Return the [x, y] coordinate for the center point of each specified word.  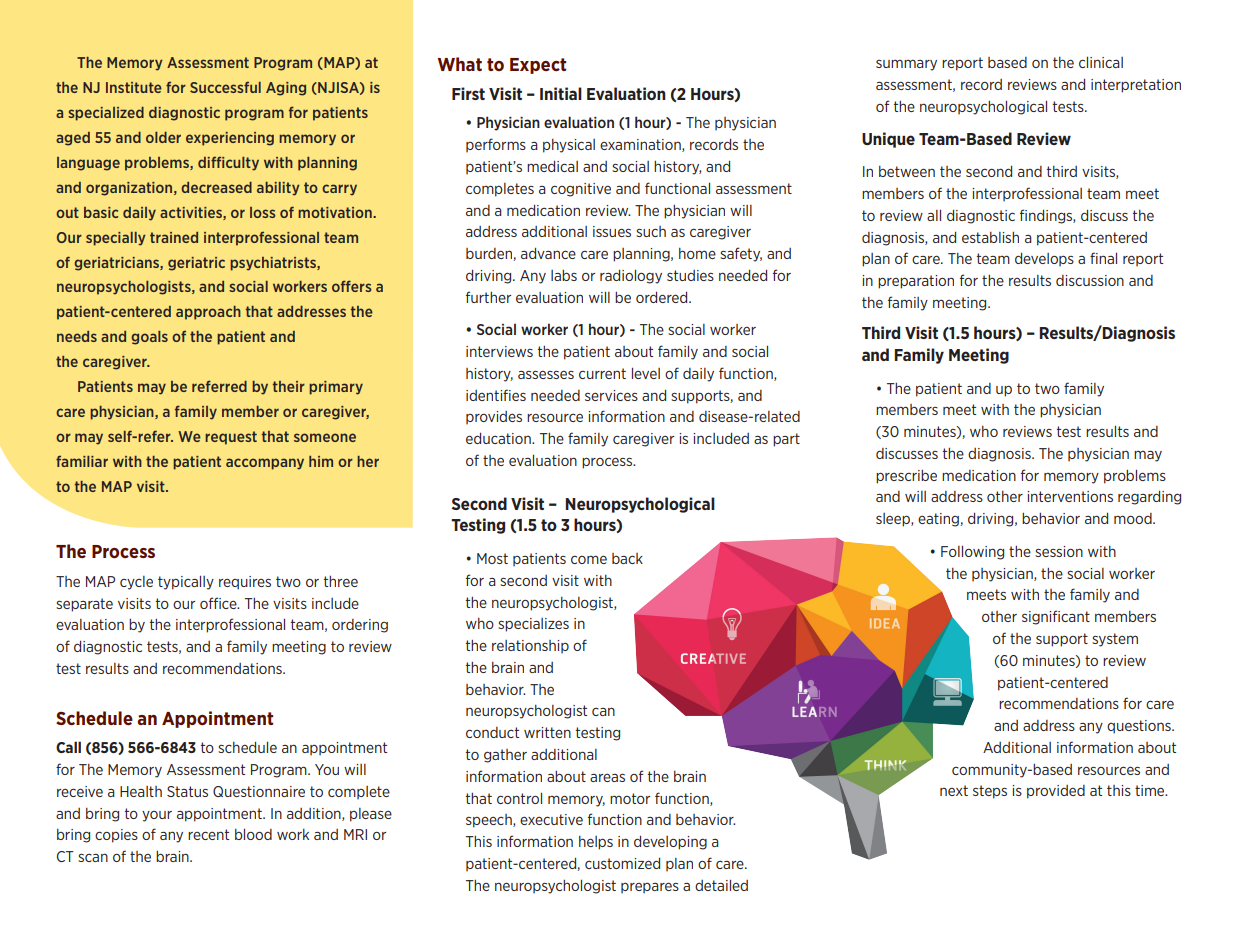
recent [208, 834]
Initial [561, 93]
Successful [225, 87]
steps [990, 792]
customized [622, 863]
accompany [265, 464]
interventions [1070, 496]
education [499, 438]
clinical [1101, 62]
